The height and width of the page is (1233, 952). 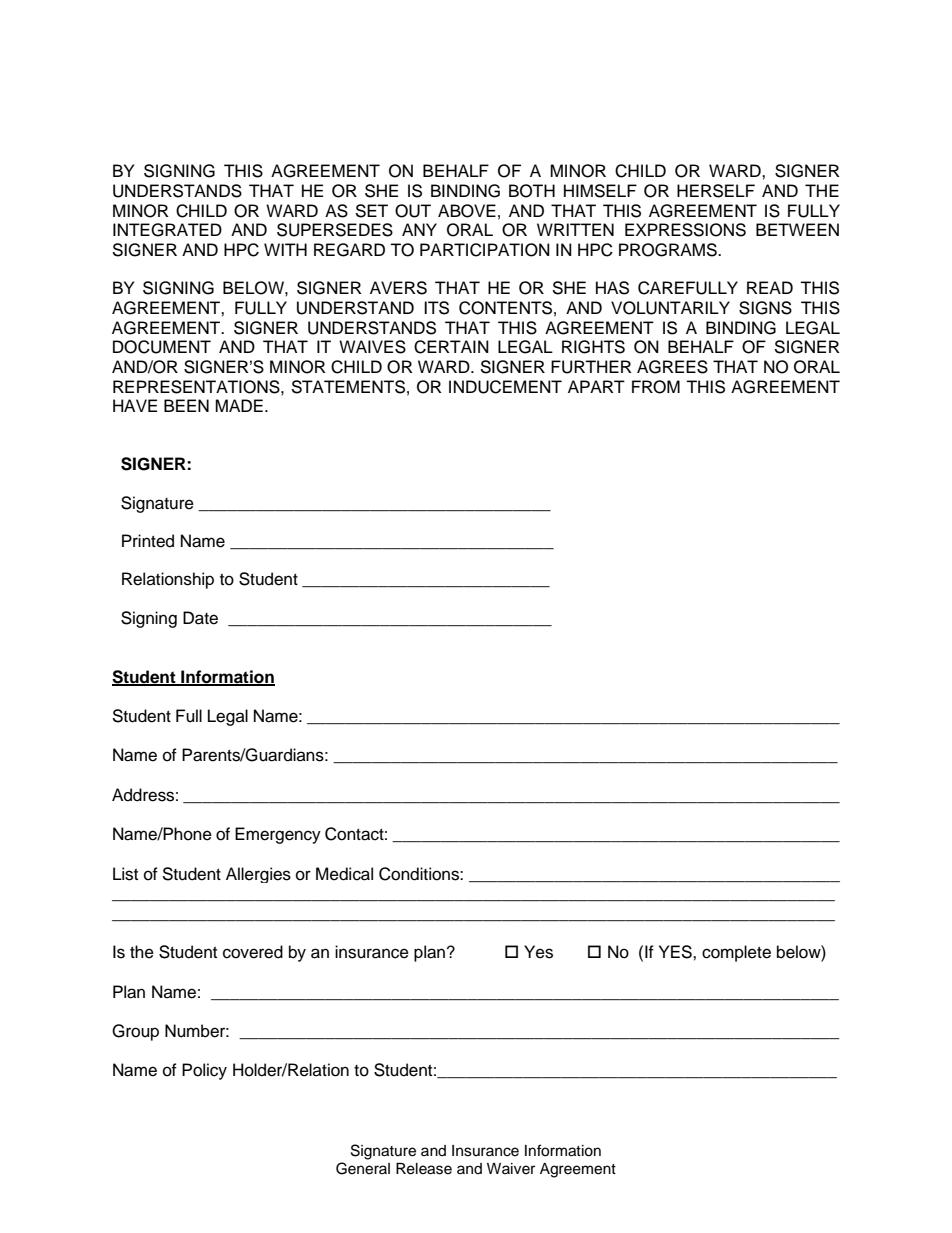 I want to click on Release, so click(x=424, y=1169).
